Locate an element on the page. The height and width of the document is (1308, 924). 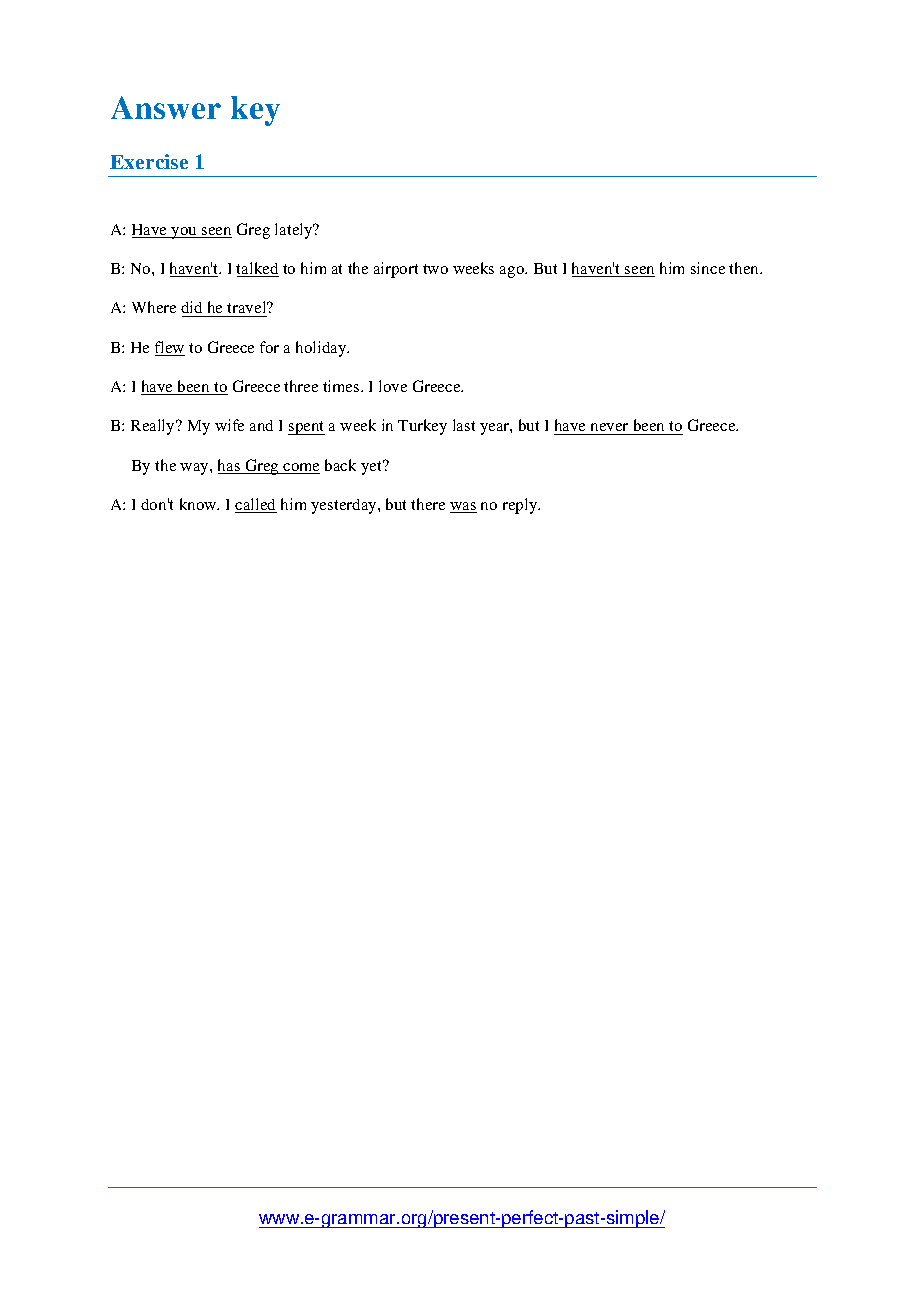
you is located at coordinates (185, 233).
